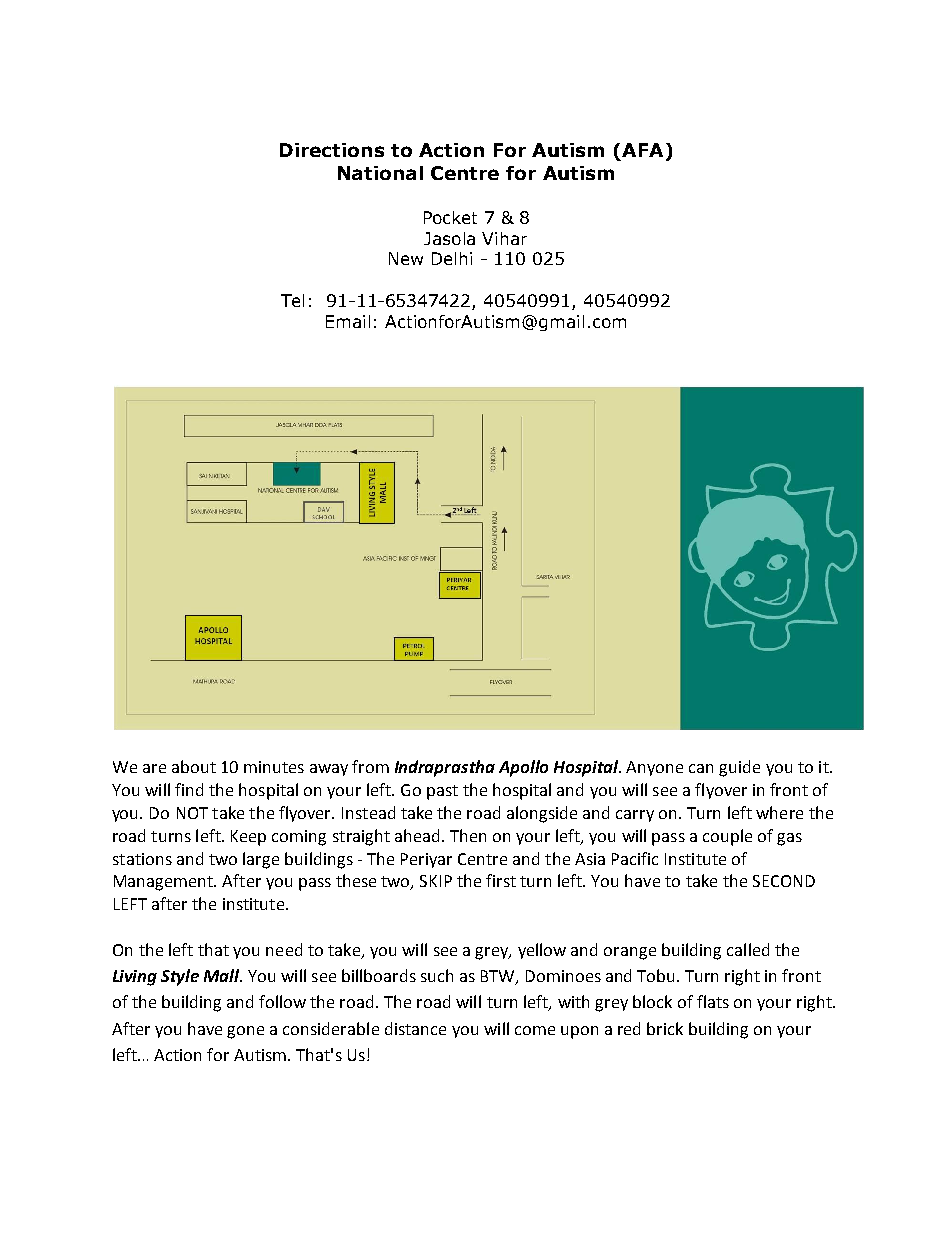  Describe the element at coordinates (642, 150) in the document. I see `AFA` at that location.
